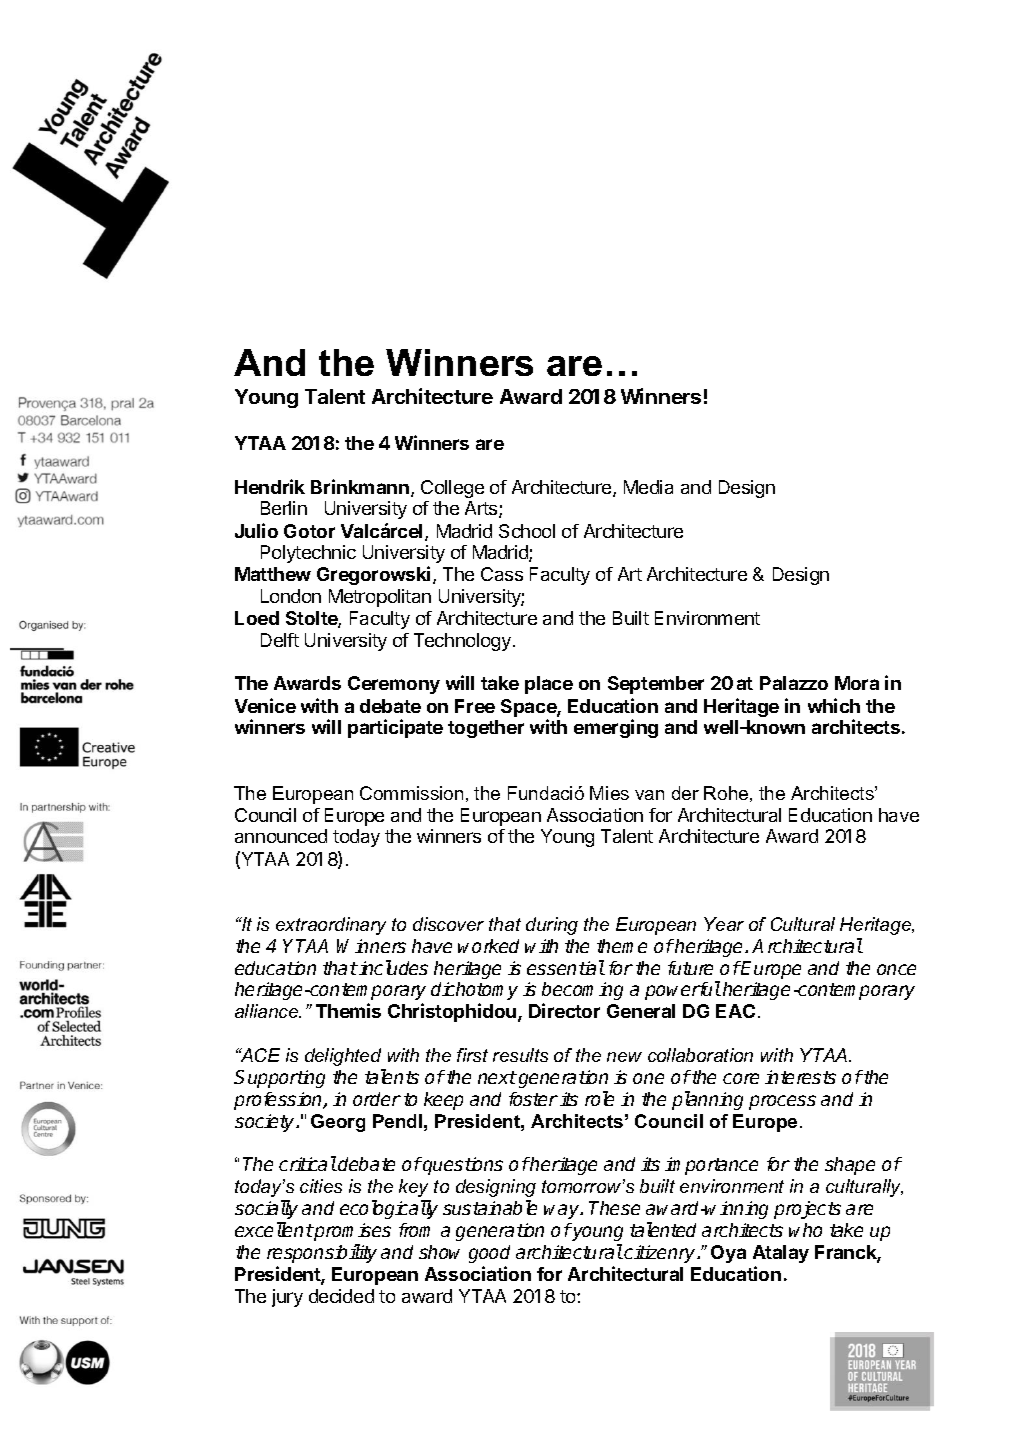 Image resolution: width=1028 pixels, height=1455 pixels. Describe the element at coordinates (805, 1230) in the document. I see `who` at that location.
